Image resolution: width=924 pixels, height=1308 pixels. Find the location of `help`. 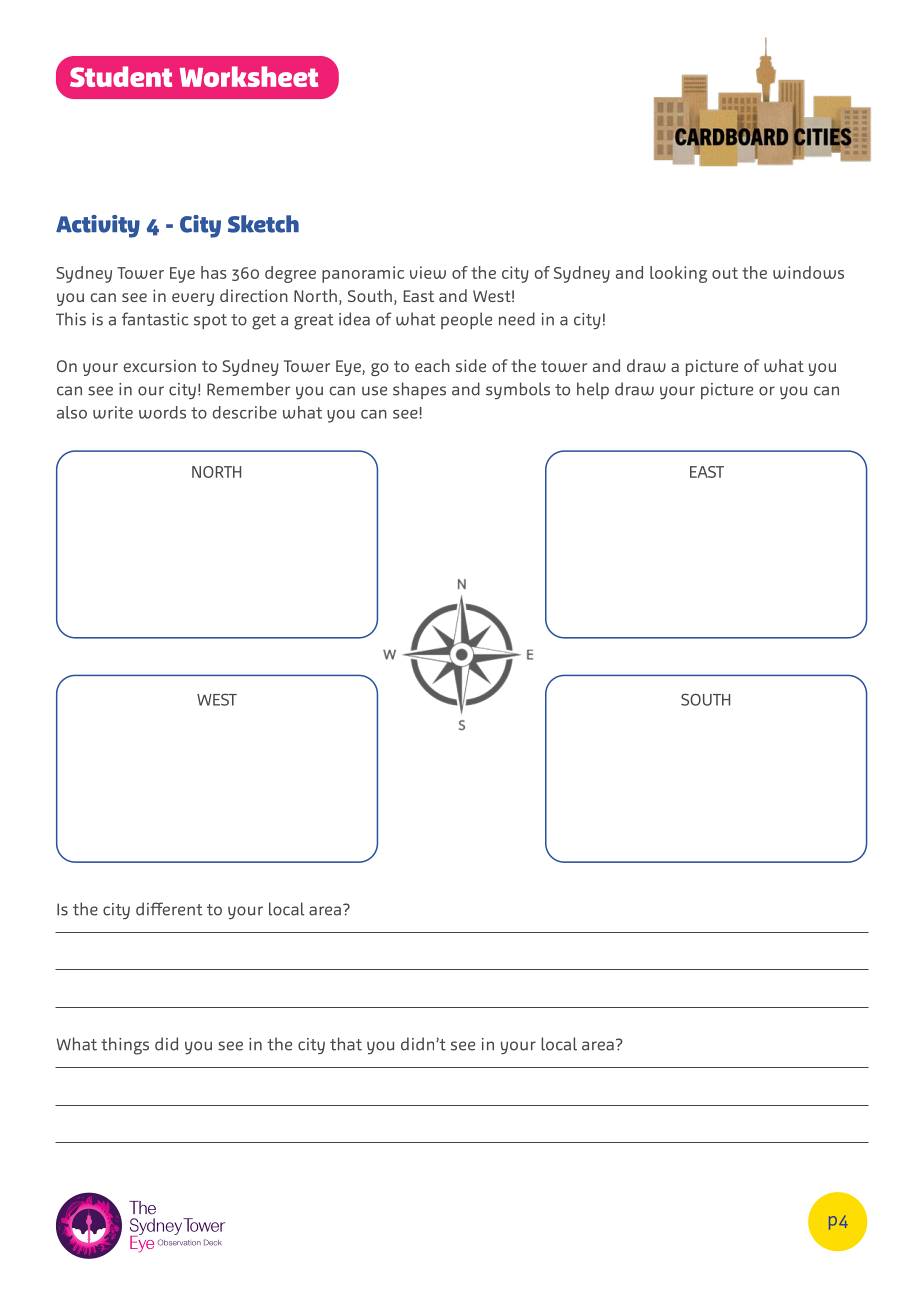

help is located at coordinates (593, 390).
